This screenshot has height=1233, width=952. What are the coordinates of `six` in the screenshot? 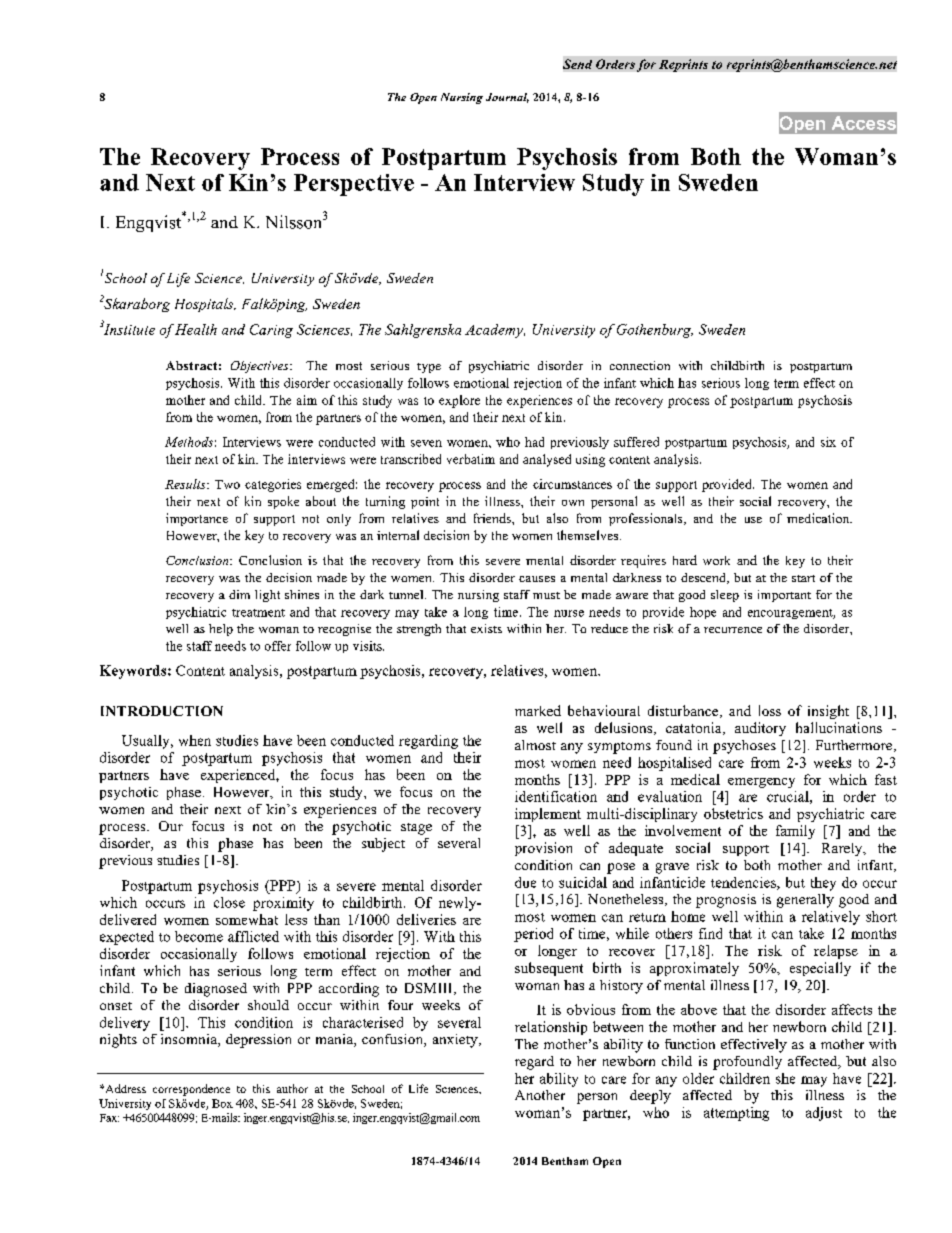 It's located at (828, 442).
